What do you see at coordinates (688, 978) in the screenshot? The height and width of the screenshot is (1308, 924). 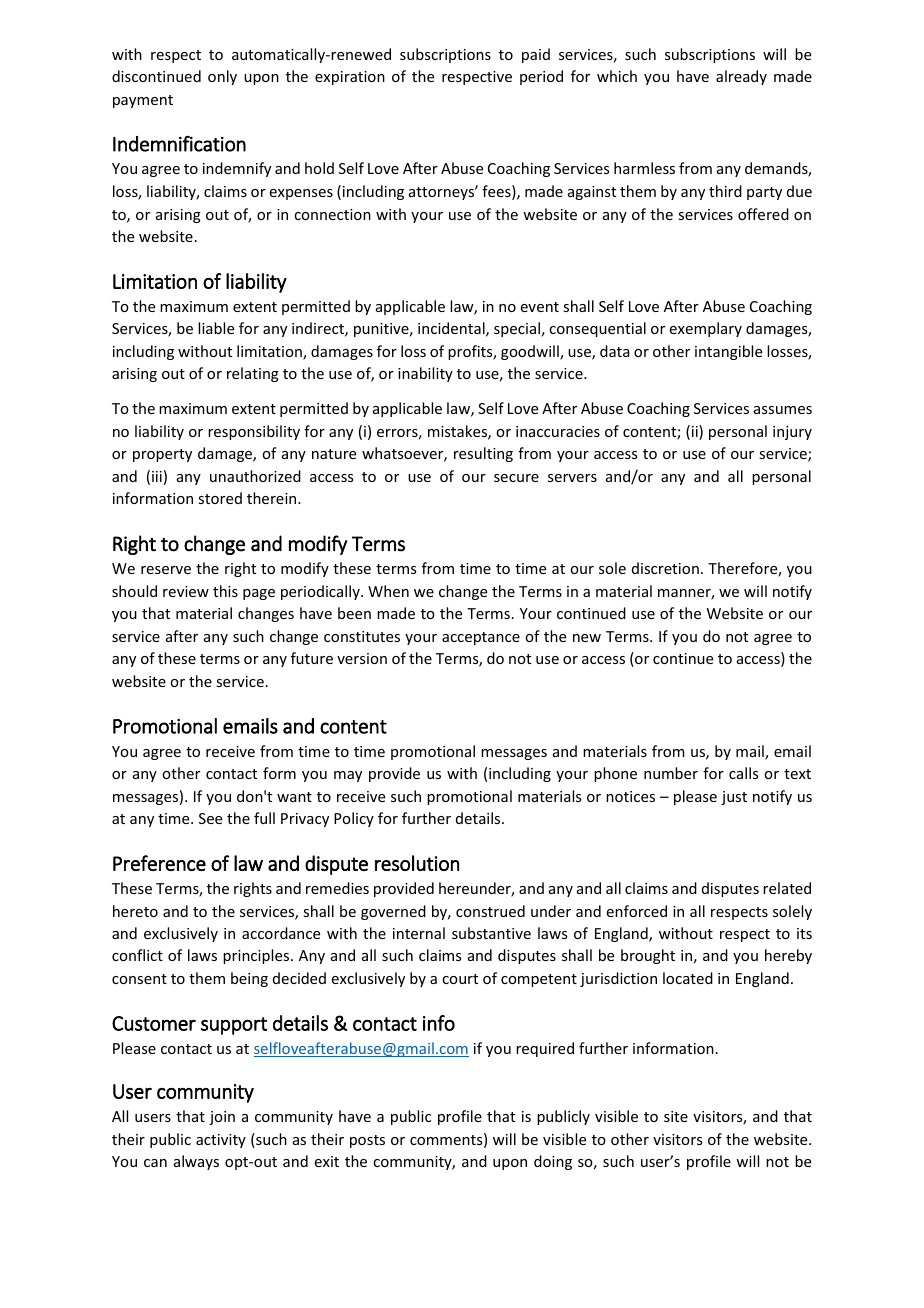 I see `located` at bounding box center [688, 978].
